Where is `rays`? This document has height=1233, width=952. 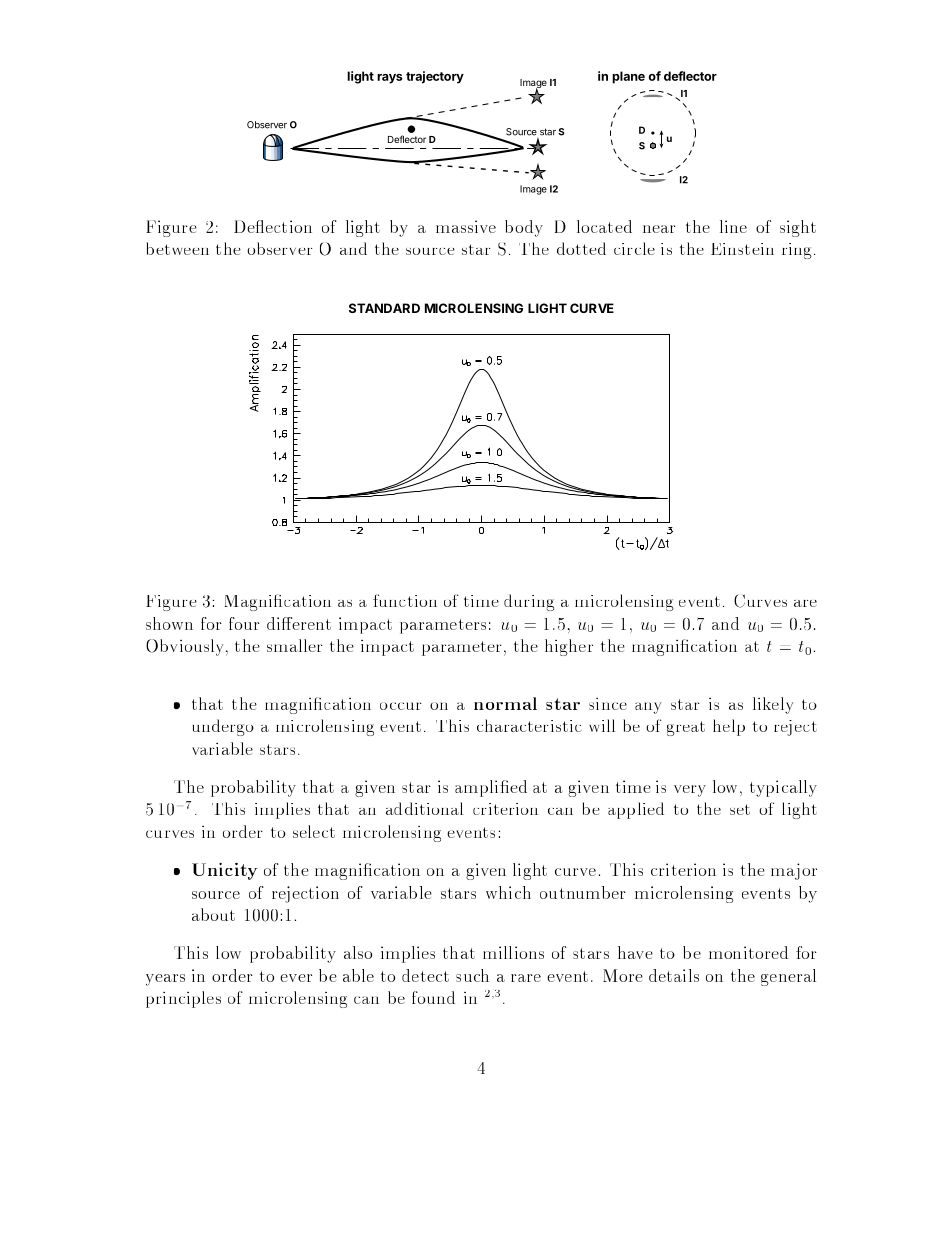 rays is located at coordinates (390, 79).
